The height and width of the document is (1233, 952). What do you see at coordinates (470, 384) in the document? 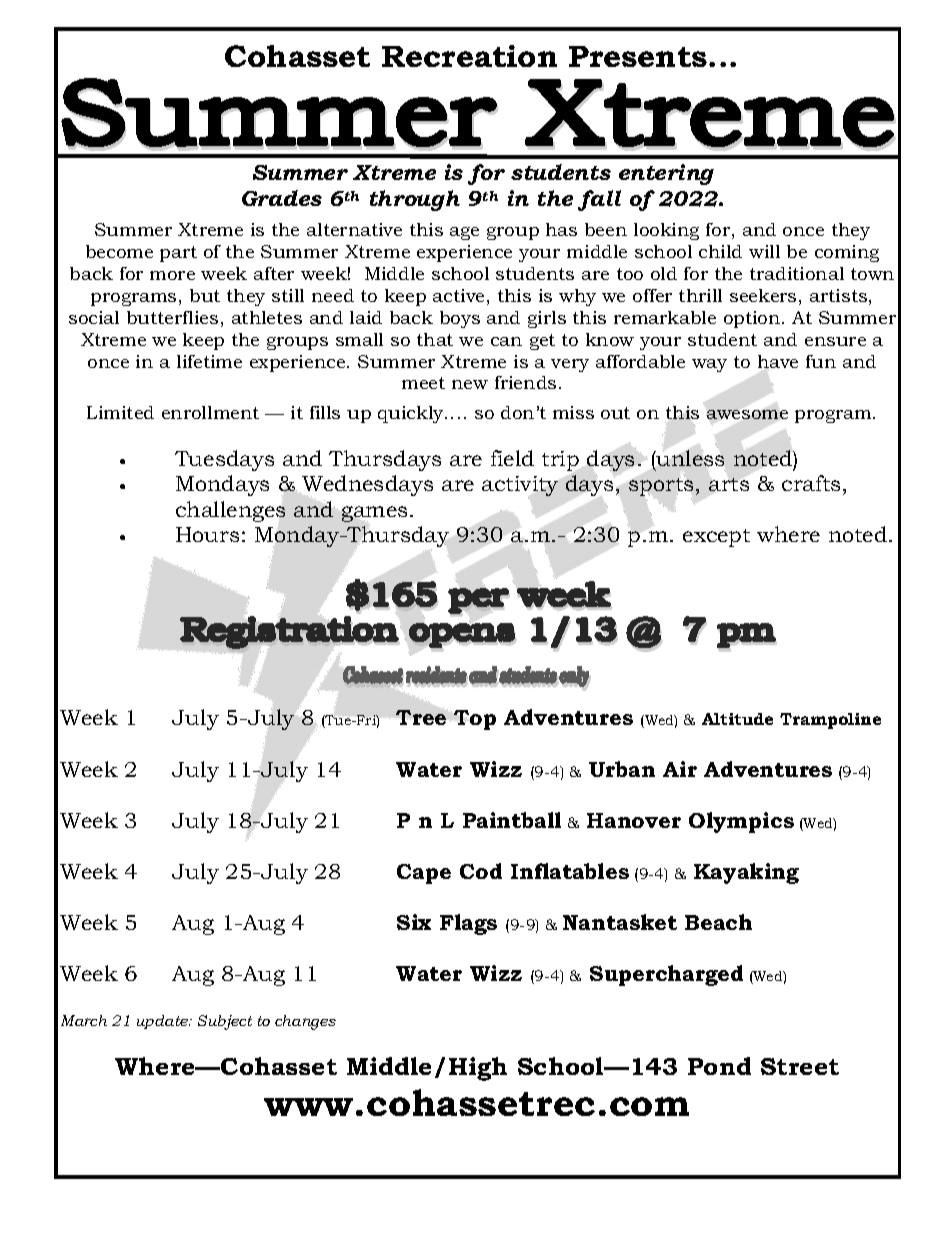
I see `new` at bounding box center [470, 384].
